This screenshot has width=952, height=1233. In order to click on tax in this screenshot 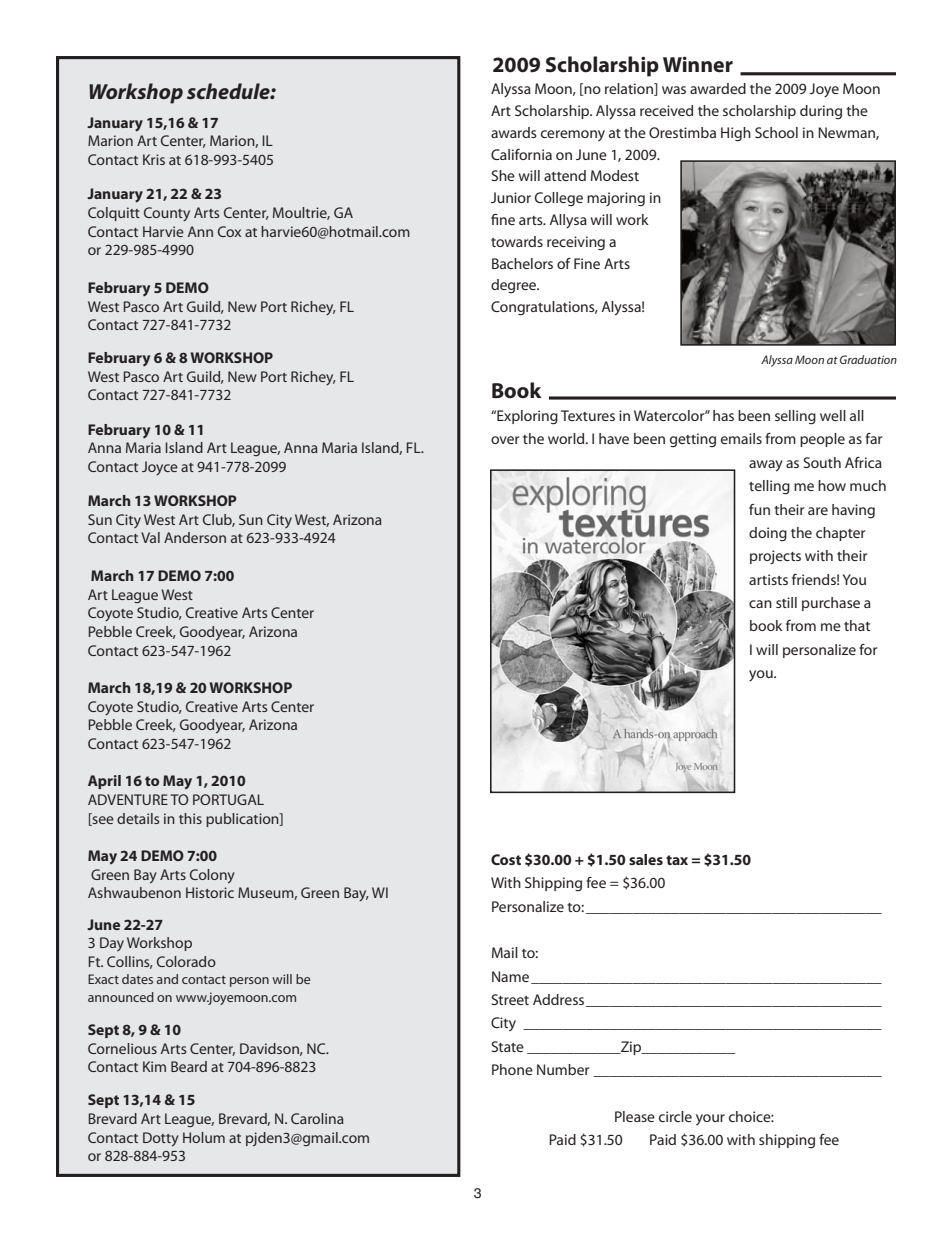, I will do `click(677, 860)`.
